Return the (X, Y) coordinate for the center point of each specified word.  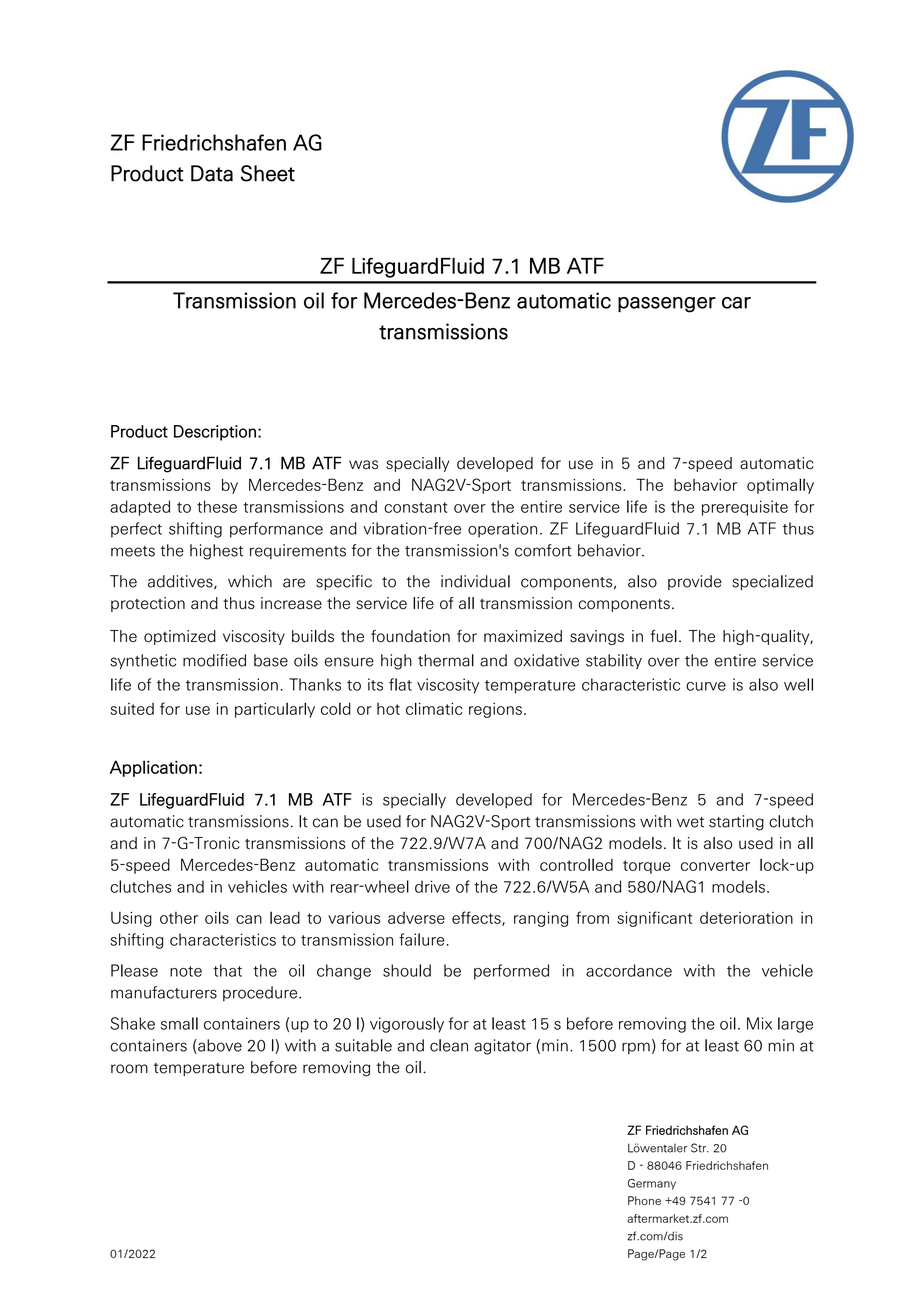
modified (214, 660)
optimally (780, 486)
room (129, 1069)
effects (477, 918)
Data (212, 173)
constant (416, 507)
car (736, 303)
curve (706, 686)
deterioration (746, 918)
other (179, 918)
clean (449, 1045)
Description (215, 433)
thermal (446, 660)
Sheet (268, 173)
